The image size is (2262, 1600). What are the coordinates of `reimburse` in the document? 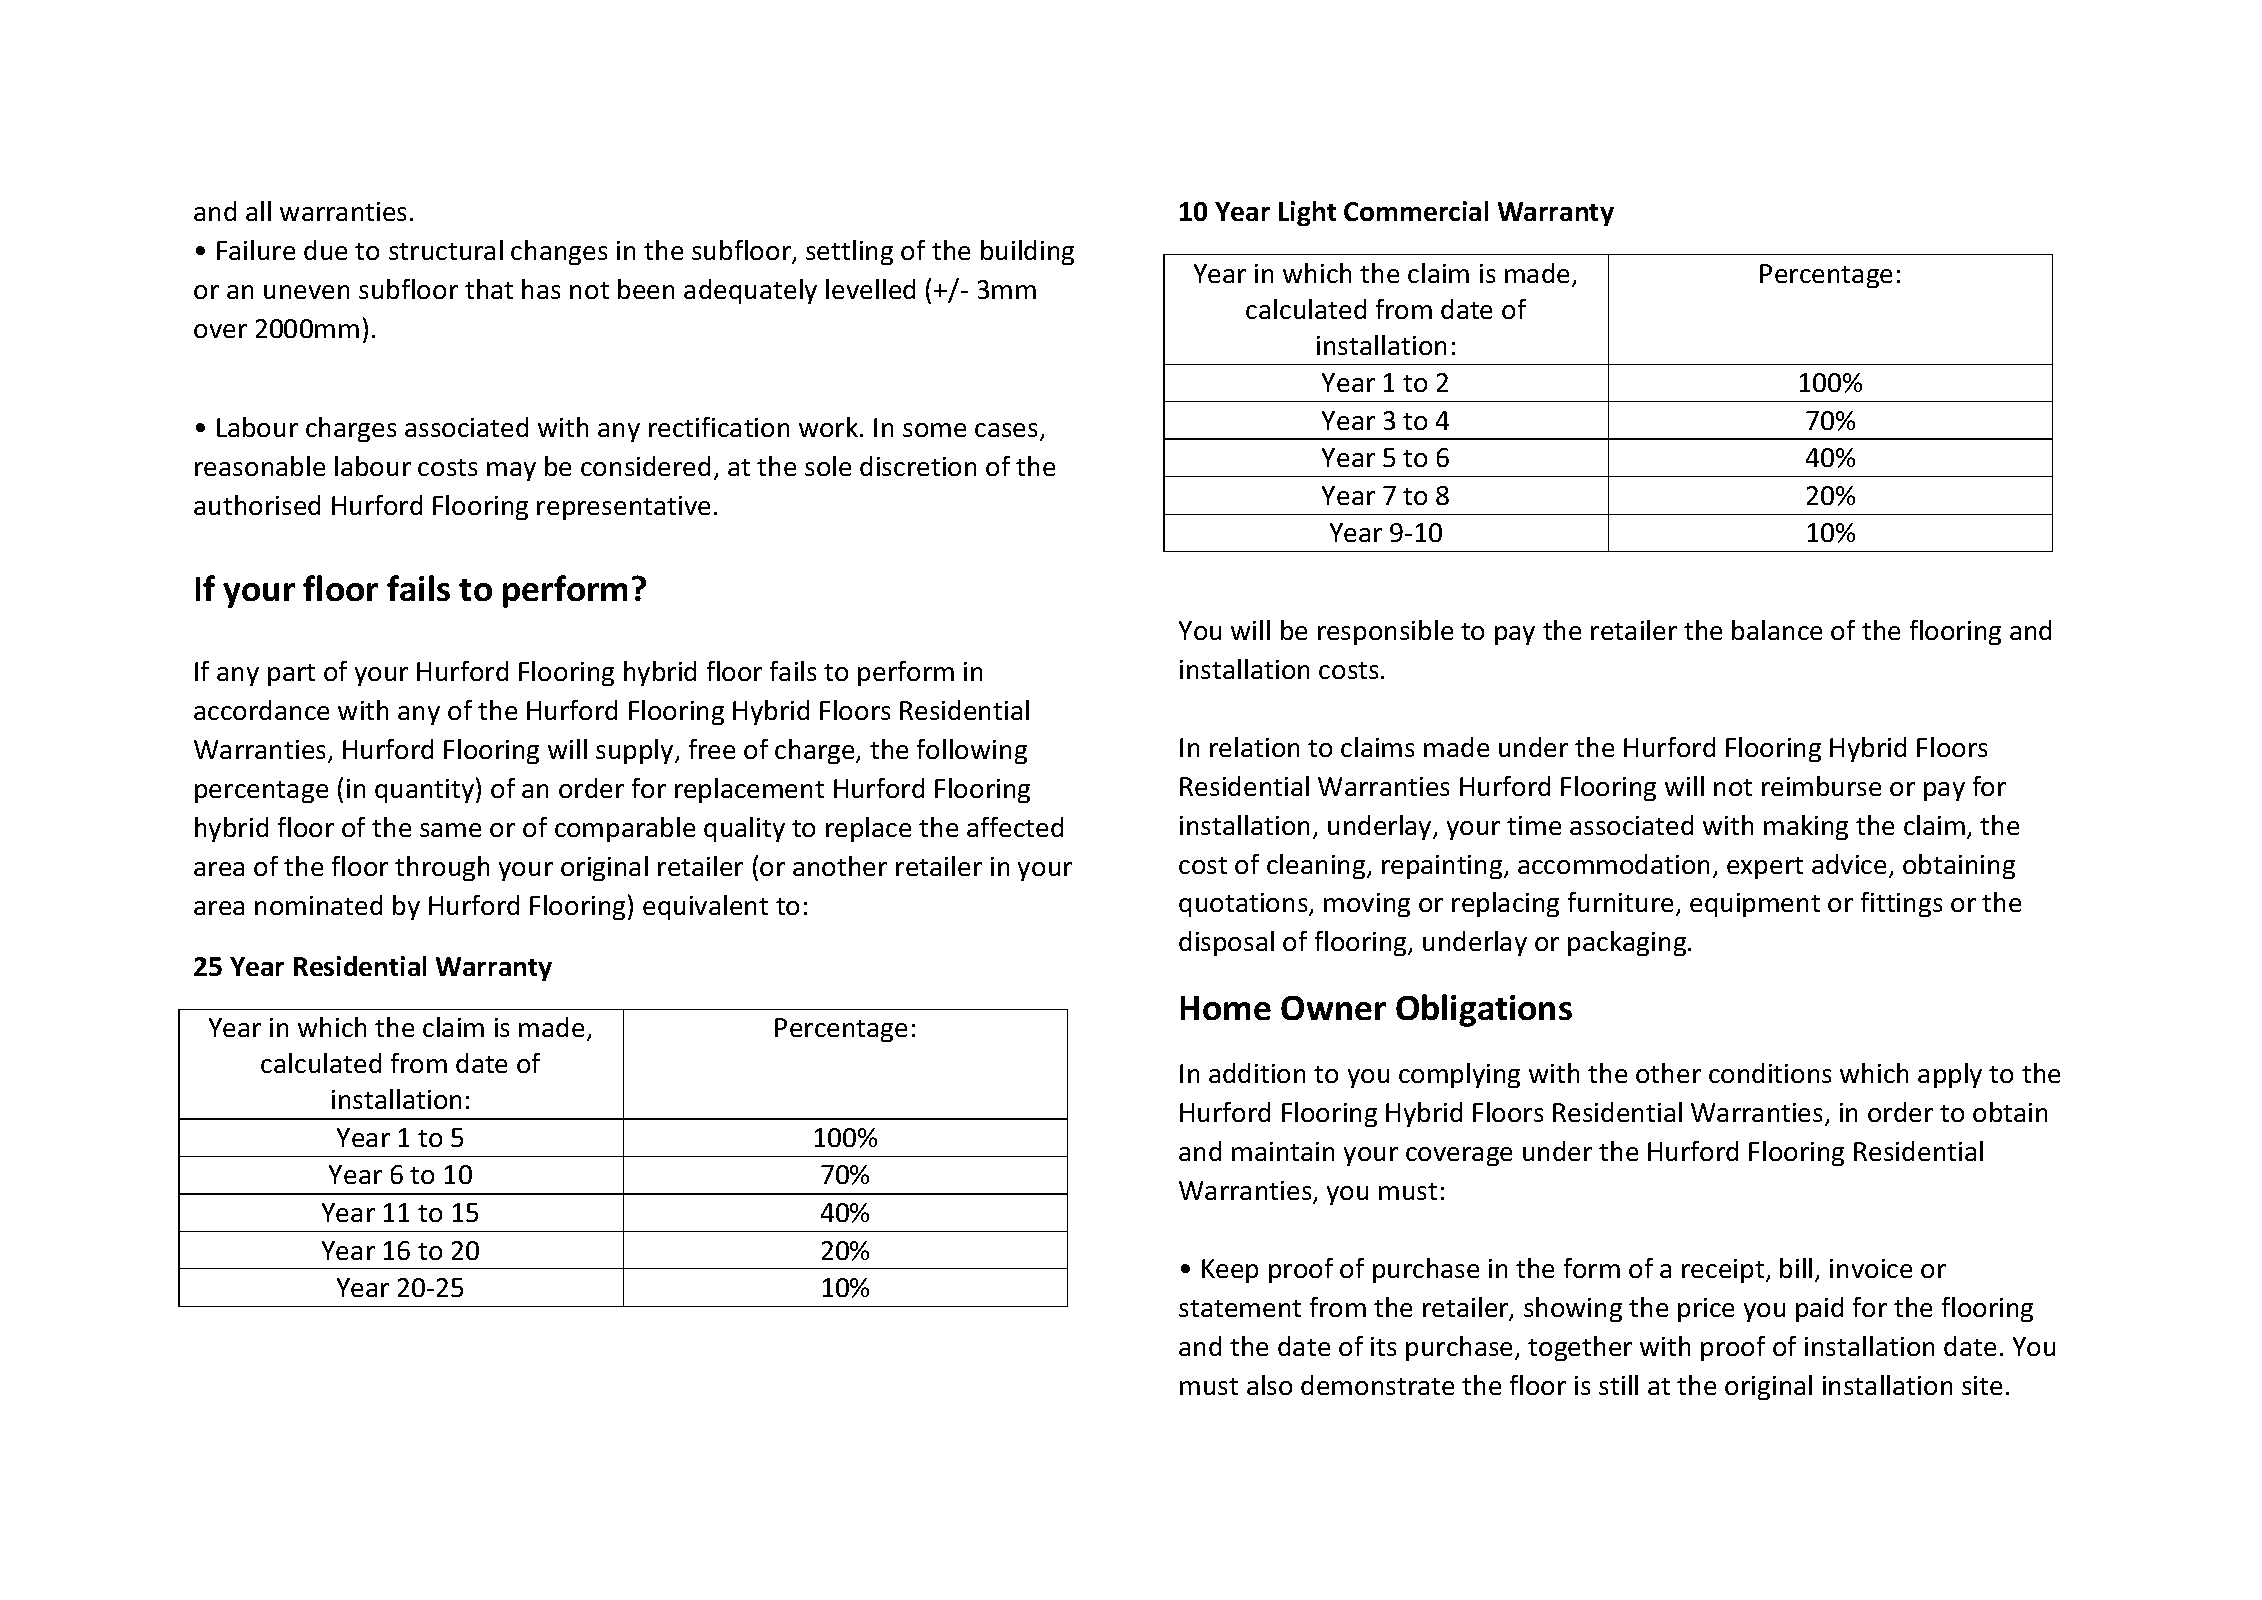 It's located at (1821, 786).
